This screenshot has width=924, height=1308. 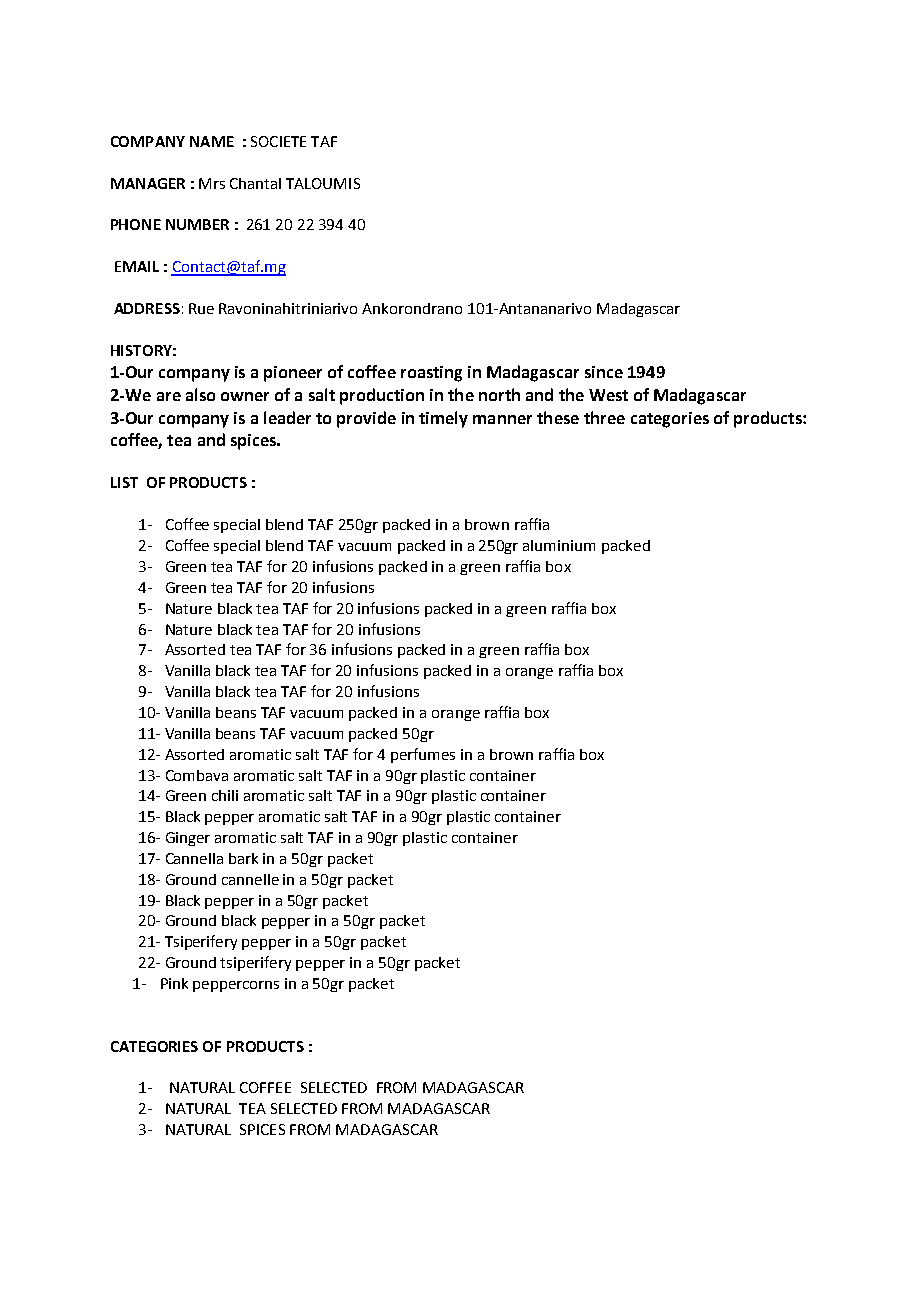 I want to click on roasting, so click(x=431, y=374).
